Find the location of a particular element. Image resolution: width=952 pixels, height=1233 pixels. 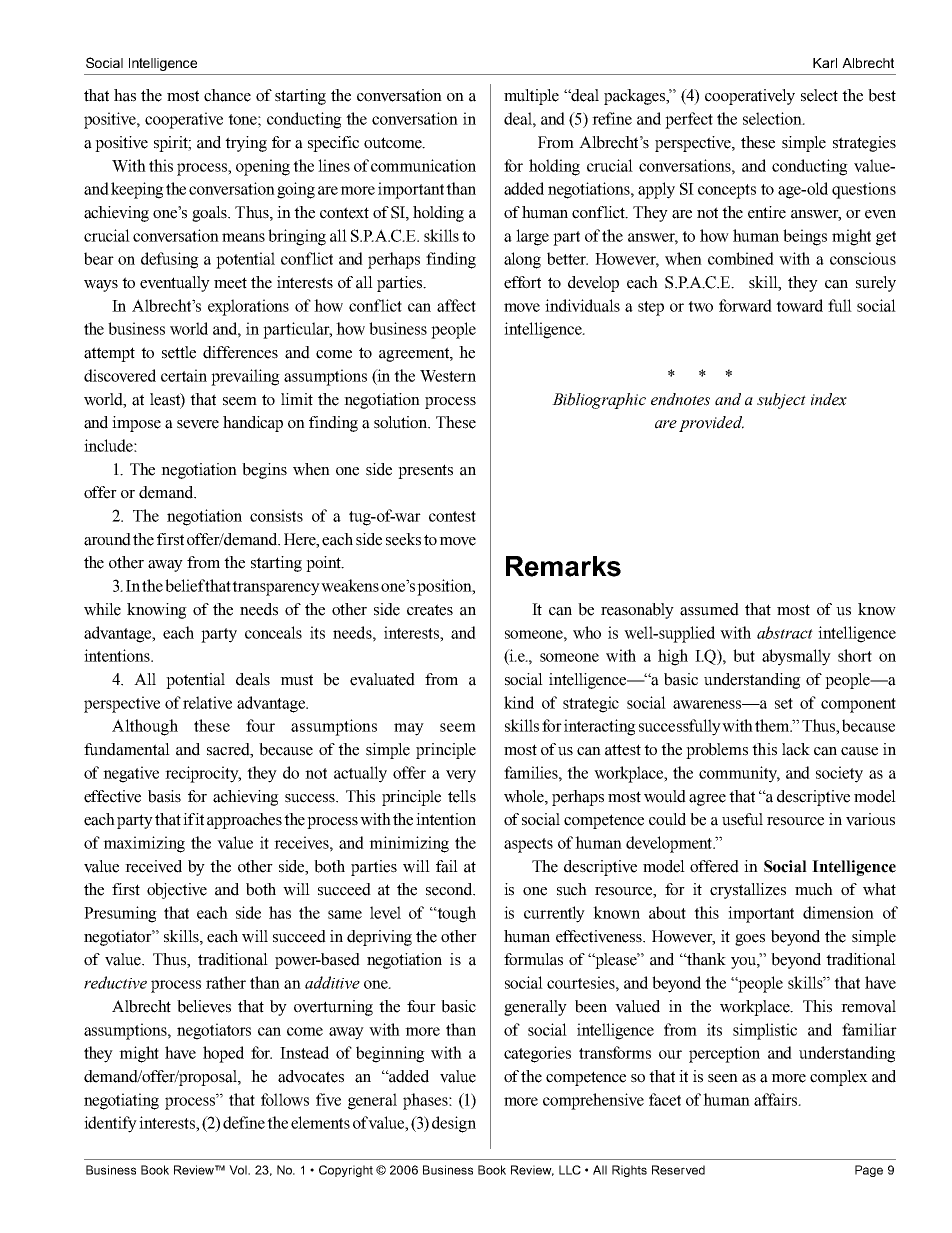

position is located at coordinates (445, 587).
